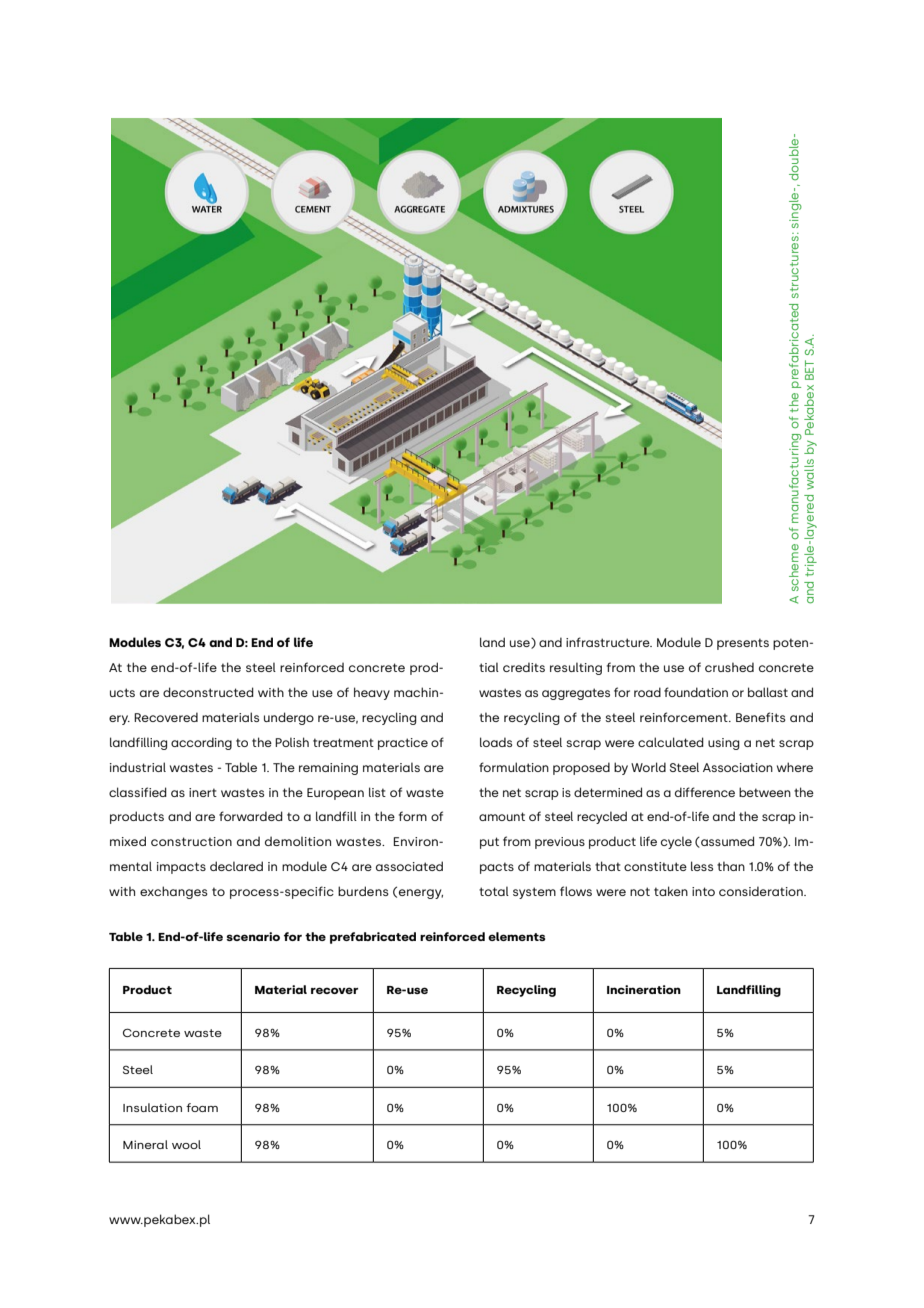 The image size is (924, 1308). What do you see at coordinates (703, 891) in the screenshot?
I see `into` at bounding box center [703, 891].
